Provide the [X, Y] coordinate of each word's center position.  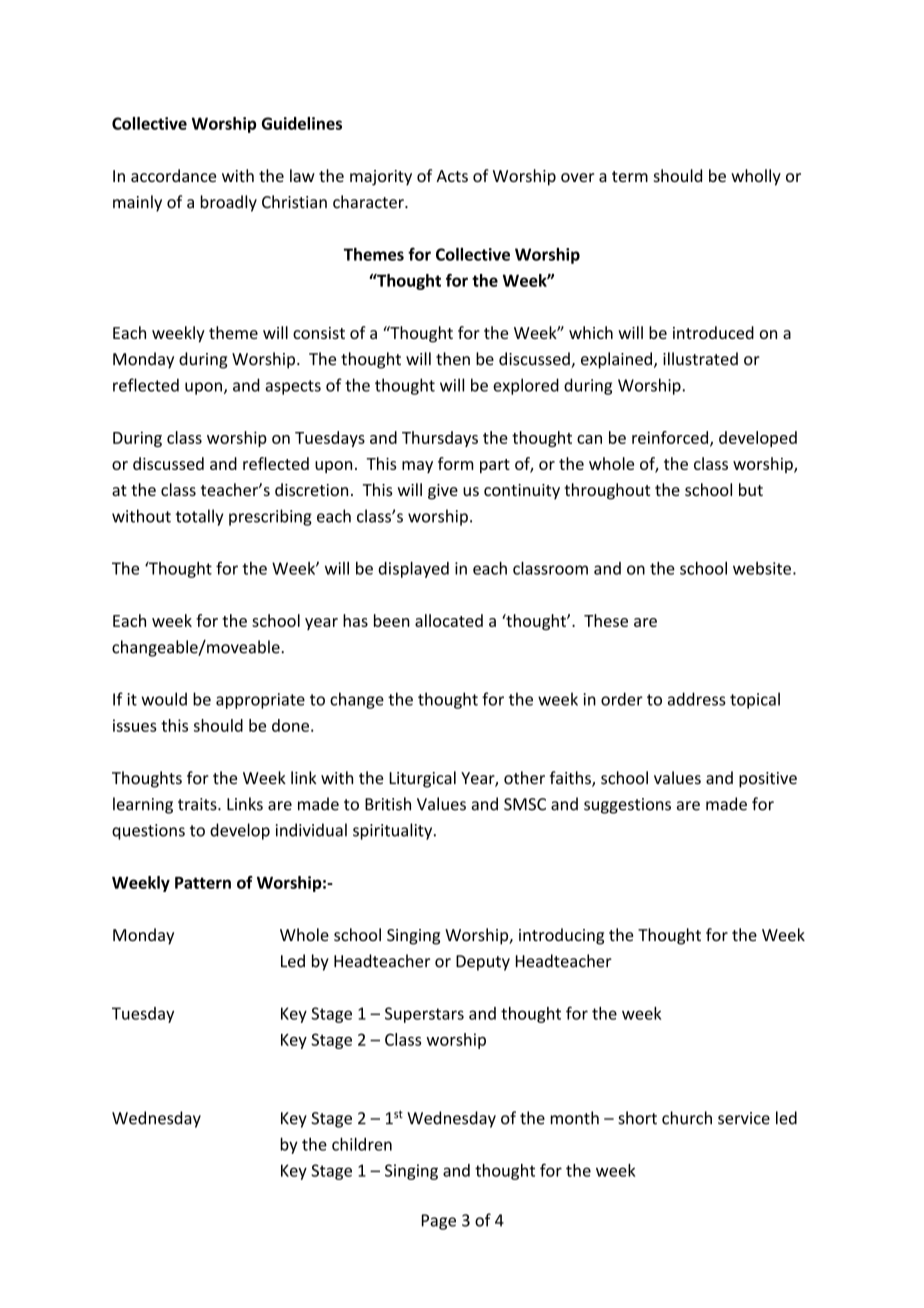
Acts [452, 176]
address [697, 699]
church [687, 1118]
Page [439, 1222]
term [630, 176]
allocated [449, 620]
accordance [173, 175]
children [362, 1144]
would [164, 699]
